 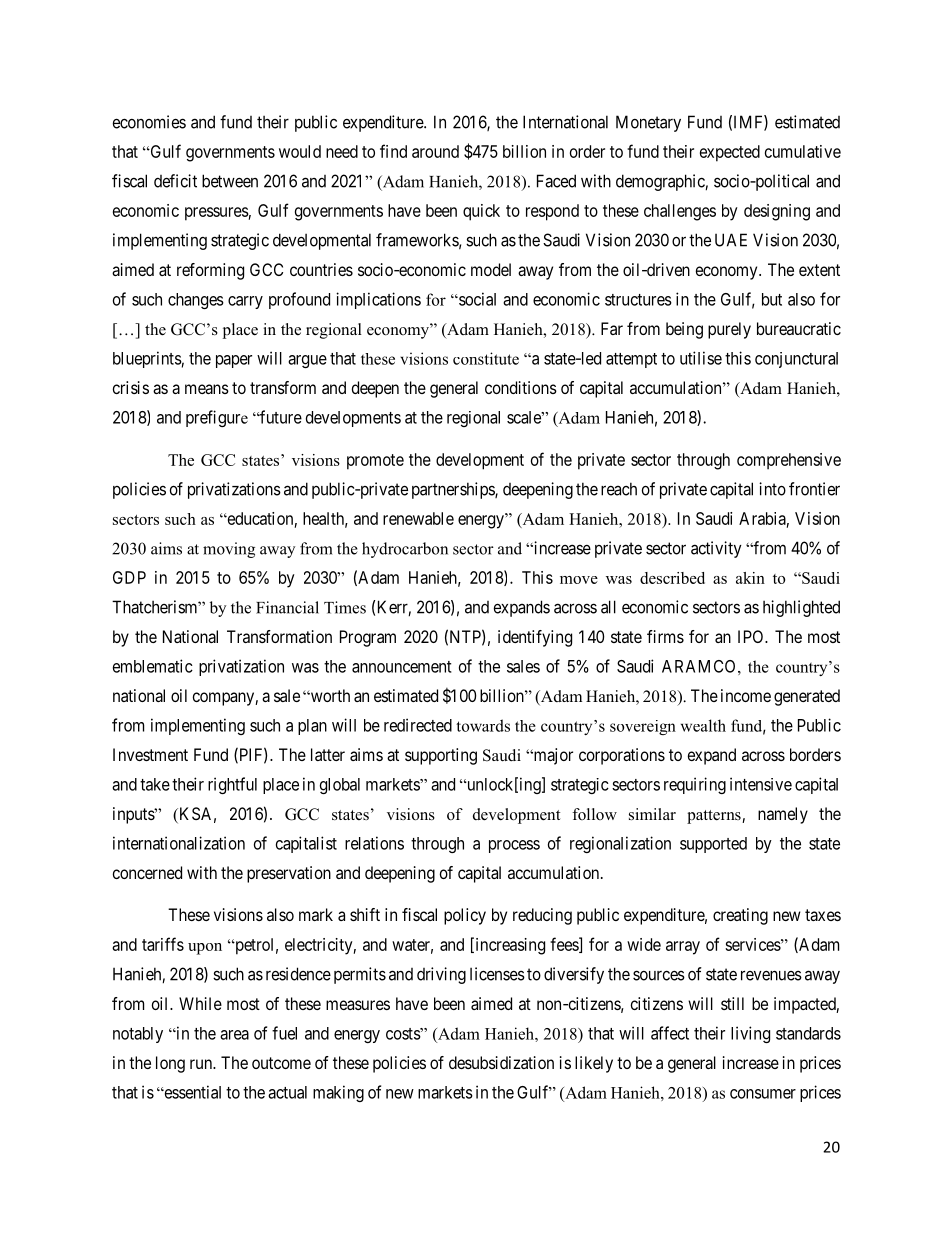 What do you see at coordinates (594, 1064) in the image?
I see `likely` at bounding box center [594, 1064].
